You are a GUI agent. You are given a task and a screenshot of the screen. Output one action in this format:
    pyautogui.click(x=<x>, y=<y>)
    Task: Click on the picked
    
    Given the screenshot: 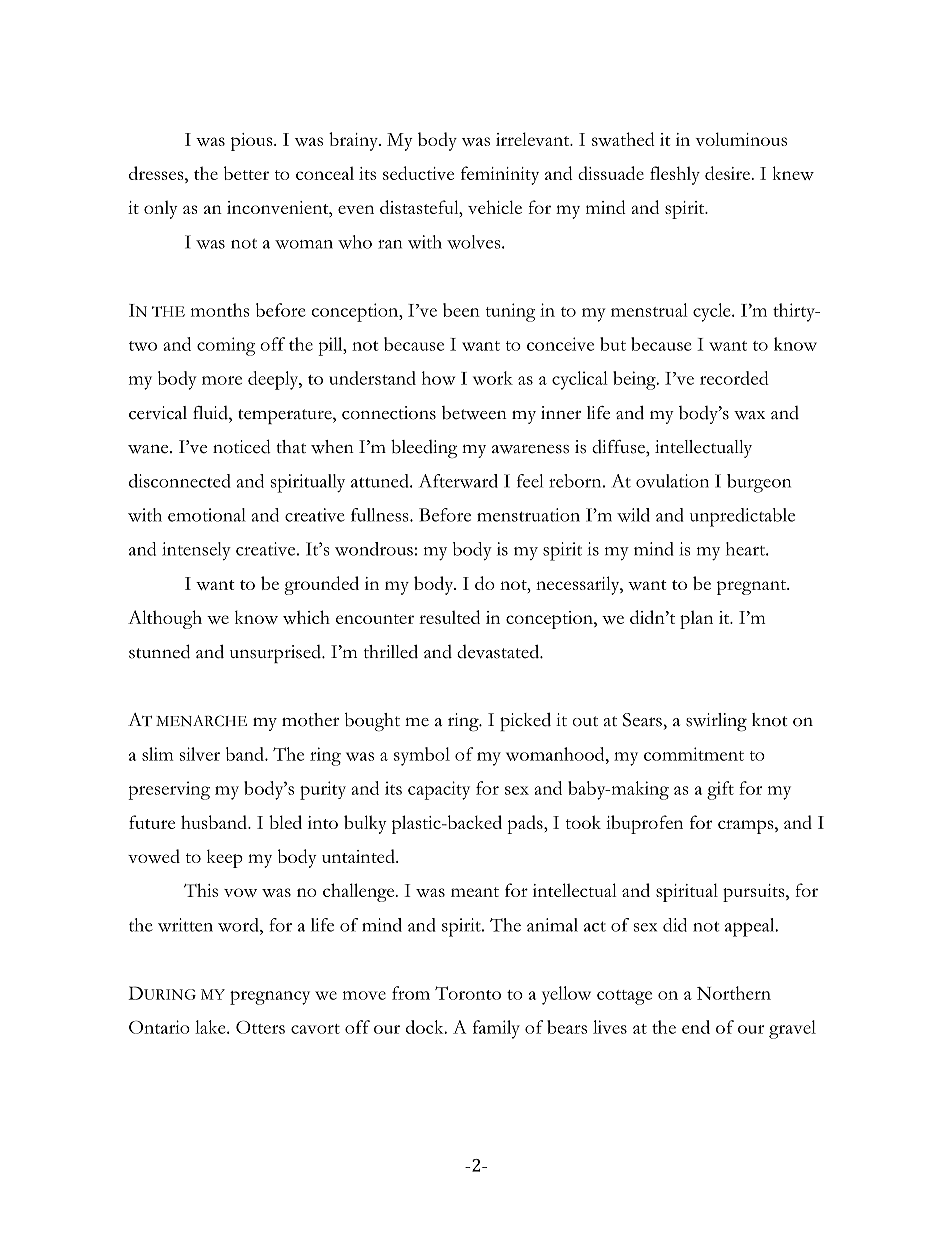 What is the action you would take?
    pyautogui.click(x=525, y=722)
